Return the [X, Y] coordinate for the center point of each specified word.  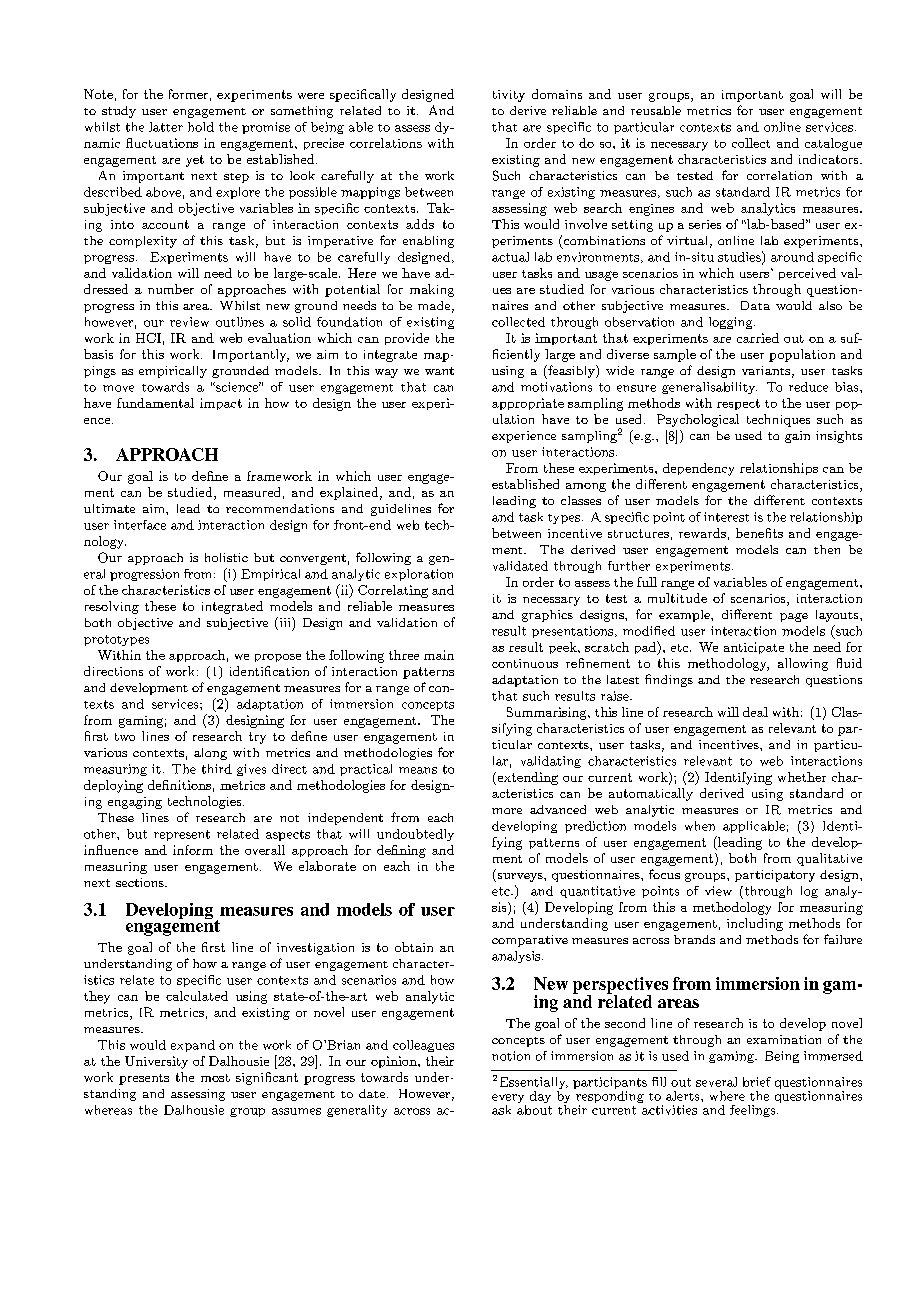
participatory [775, 876]
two [125, 737]
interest [726, 517]
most [215, 1078]
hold [201, 127]
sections [141, 882]
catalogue [833, 144]
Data [755, 305]
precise [324, 144]
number [171, 289]
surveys [520, 877]
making [432, 290]
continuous [525, 663]
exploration [419, 575]
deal [755, 712]
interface [140, 525]
